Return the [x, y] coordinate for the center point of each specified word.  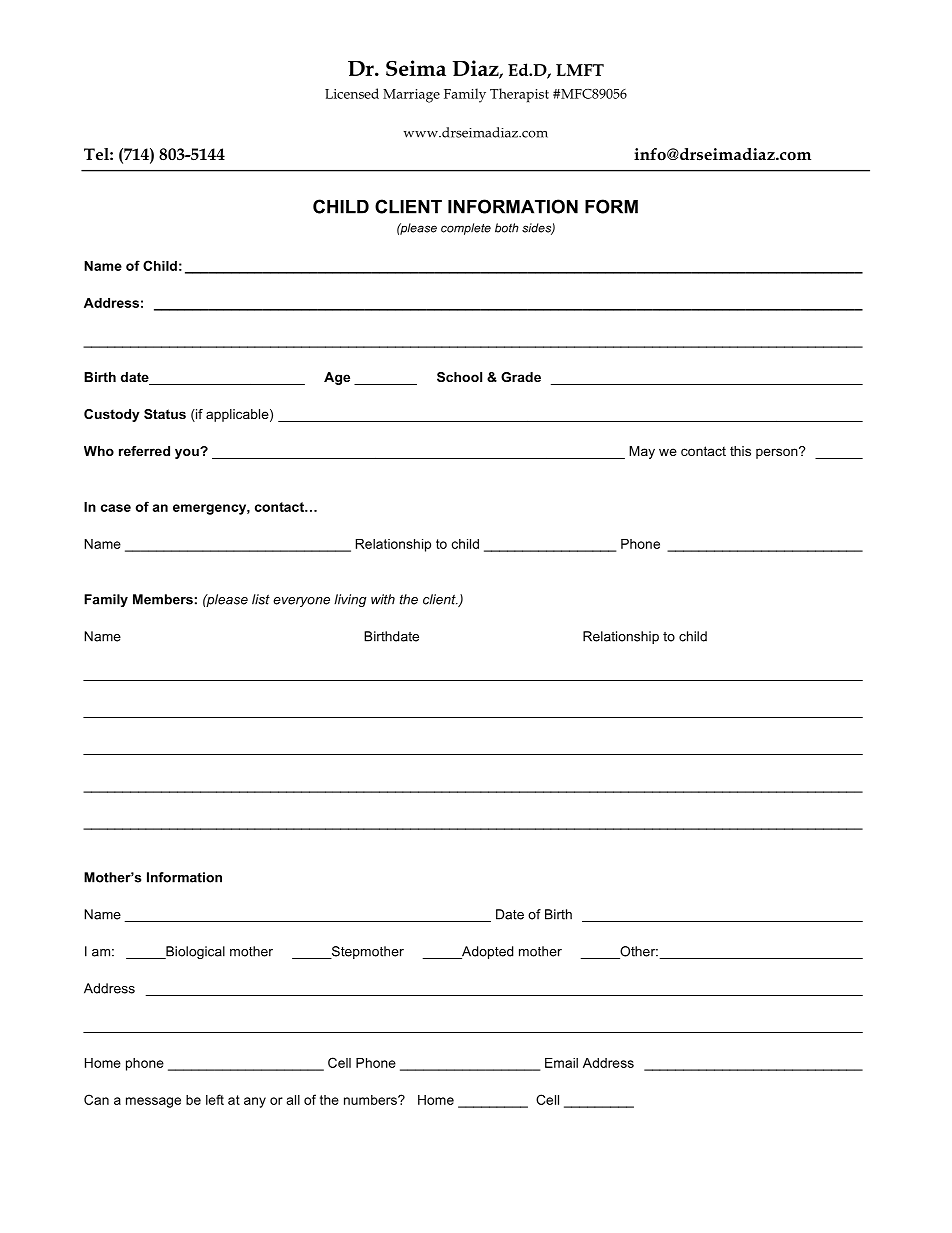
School [459, 377]
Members [163, 599]
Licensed [352, 93]
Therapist [519, 95]
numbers [371, 1100]
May [642, 452]
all [293, 1100]
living [350, 600]
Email [561, 1063]
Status [165, 414]
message [153, 1102]
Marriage [411, 96]
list [261, 599]
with [383, 599]
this [740, 451]
